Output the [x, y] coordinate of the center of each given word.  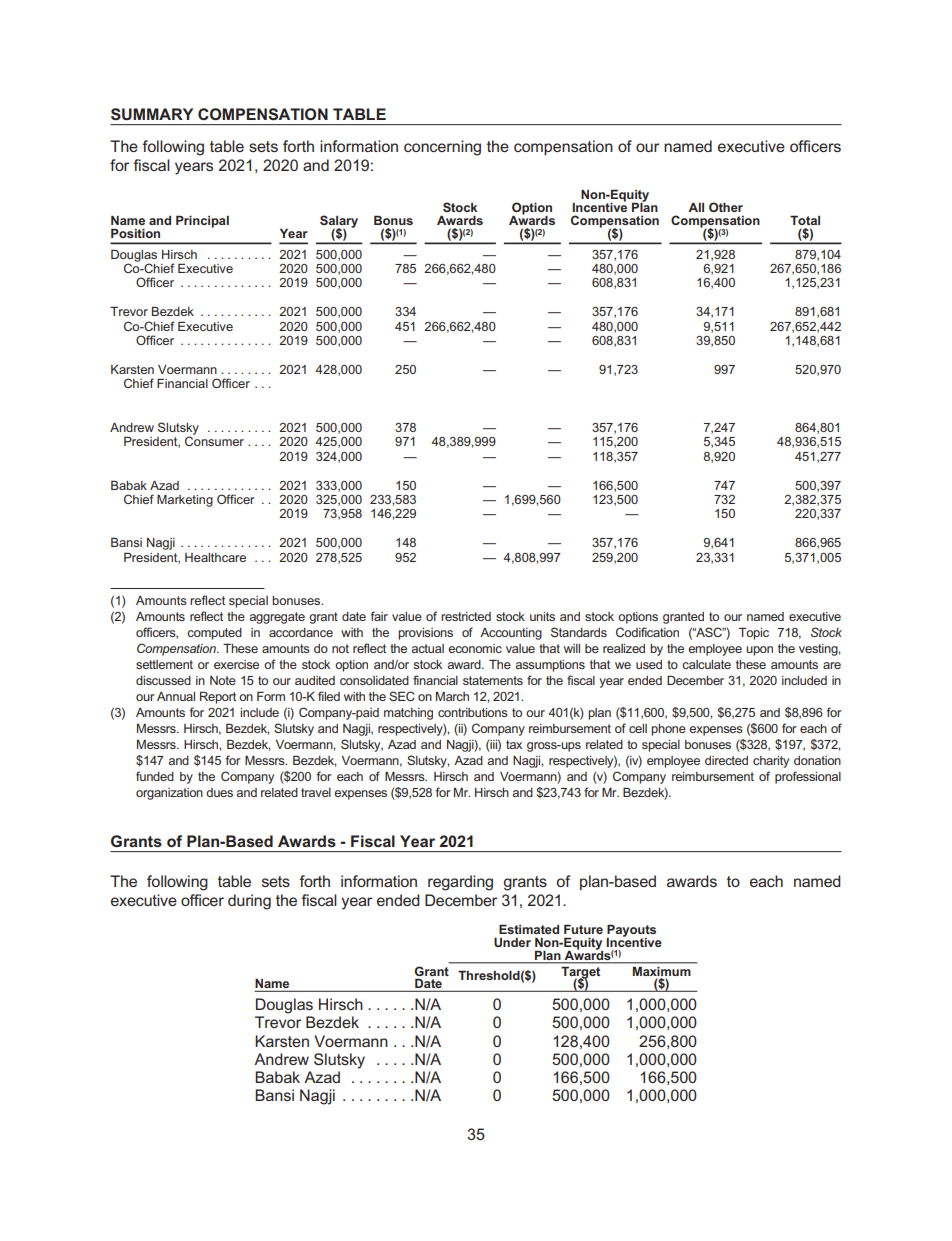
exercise [236, 664]
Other [726, 207]
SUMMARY [152, 114]
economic [475, 648]
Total [805, 220]
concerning [442, 148]
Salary [339, 222]
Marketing [185, 501]
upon [759, 651]
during [249, 902]
